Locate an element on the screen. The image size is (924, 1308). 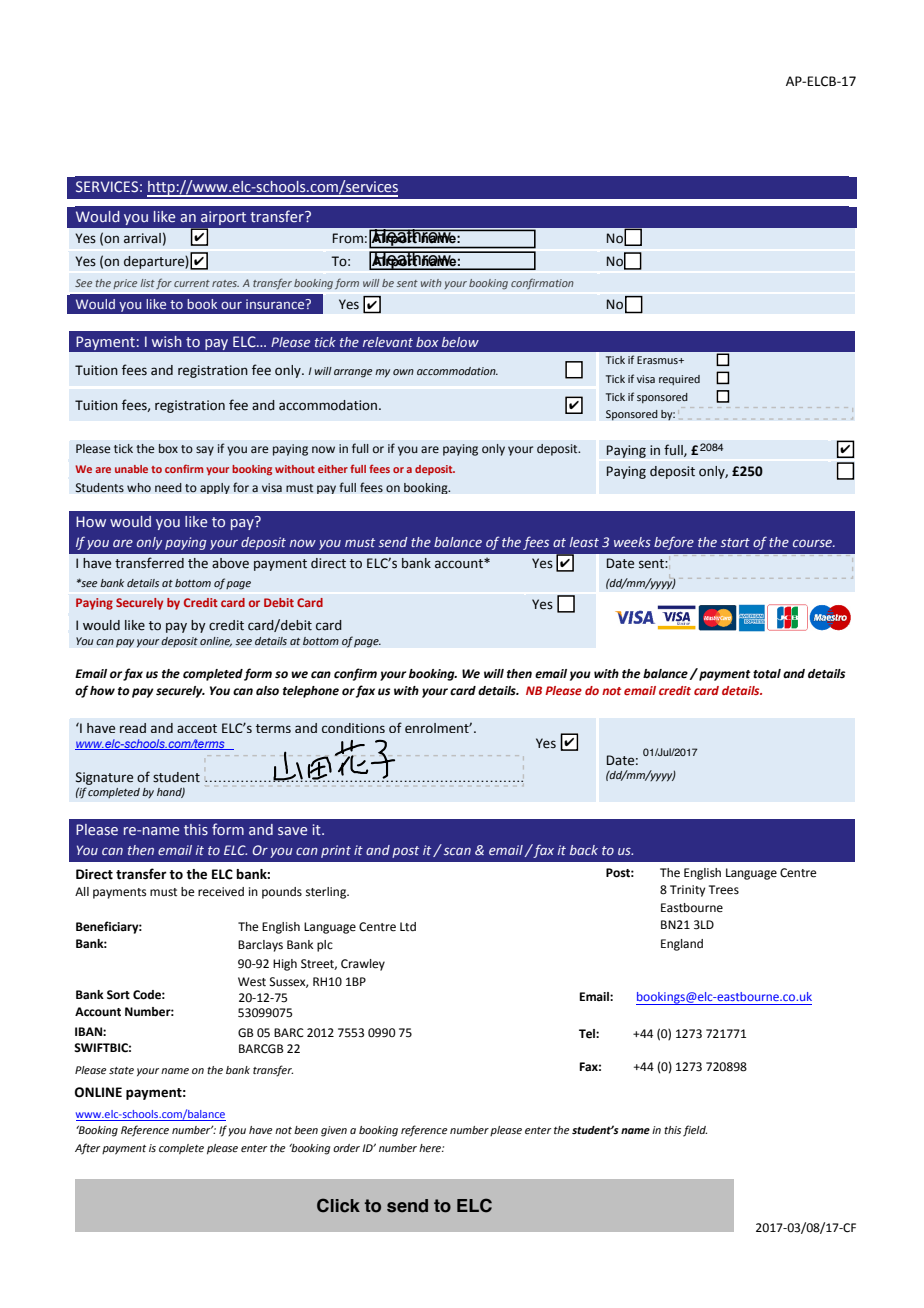
list is located at coordinates (147, 283).
